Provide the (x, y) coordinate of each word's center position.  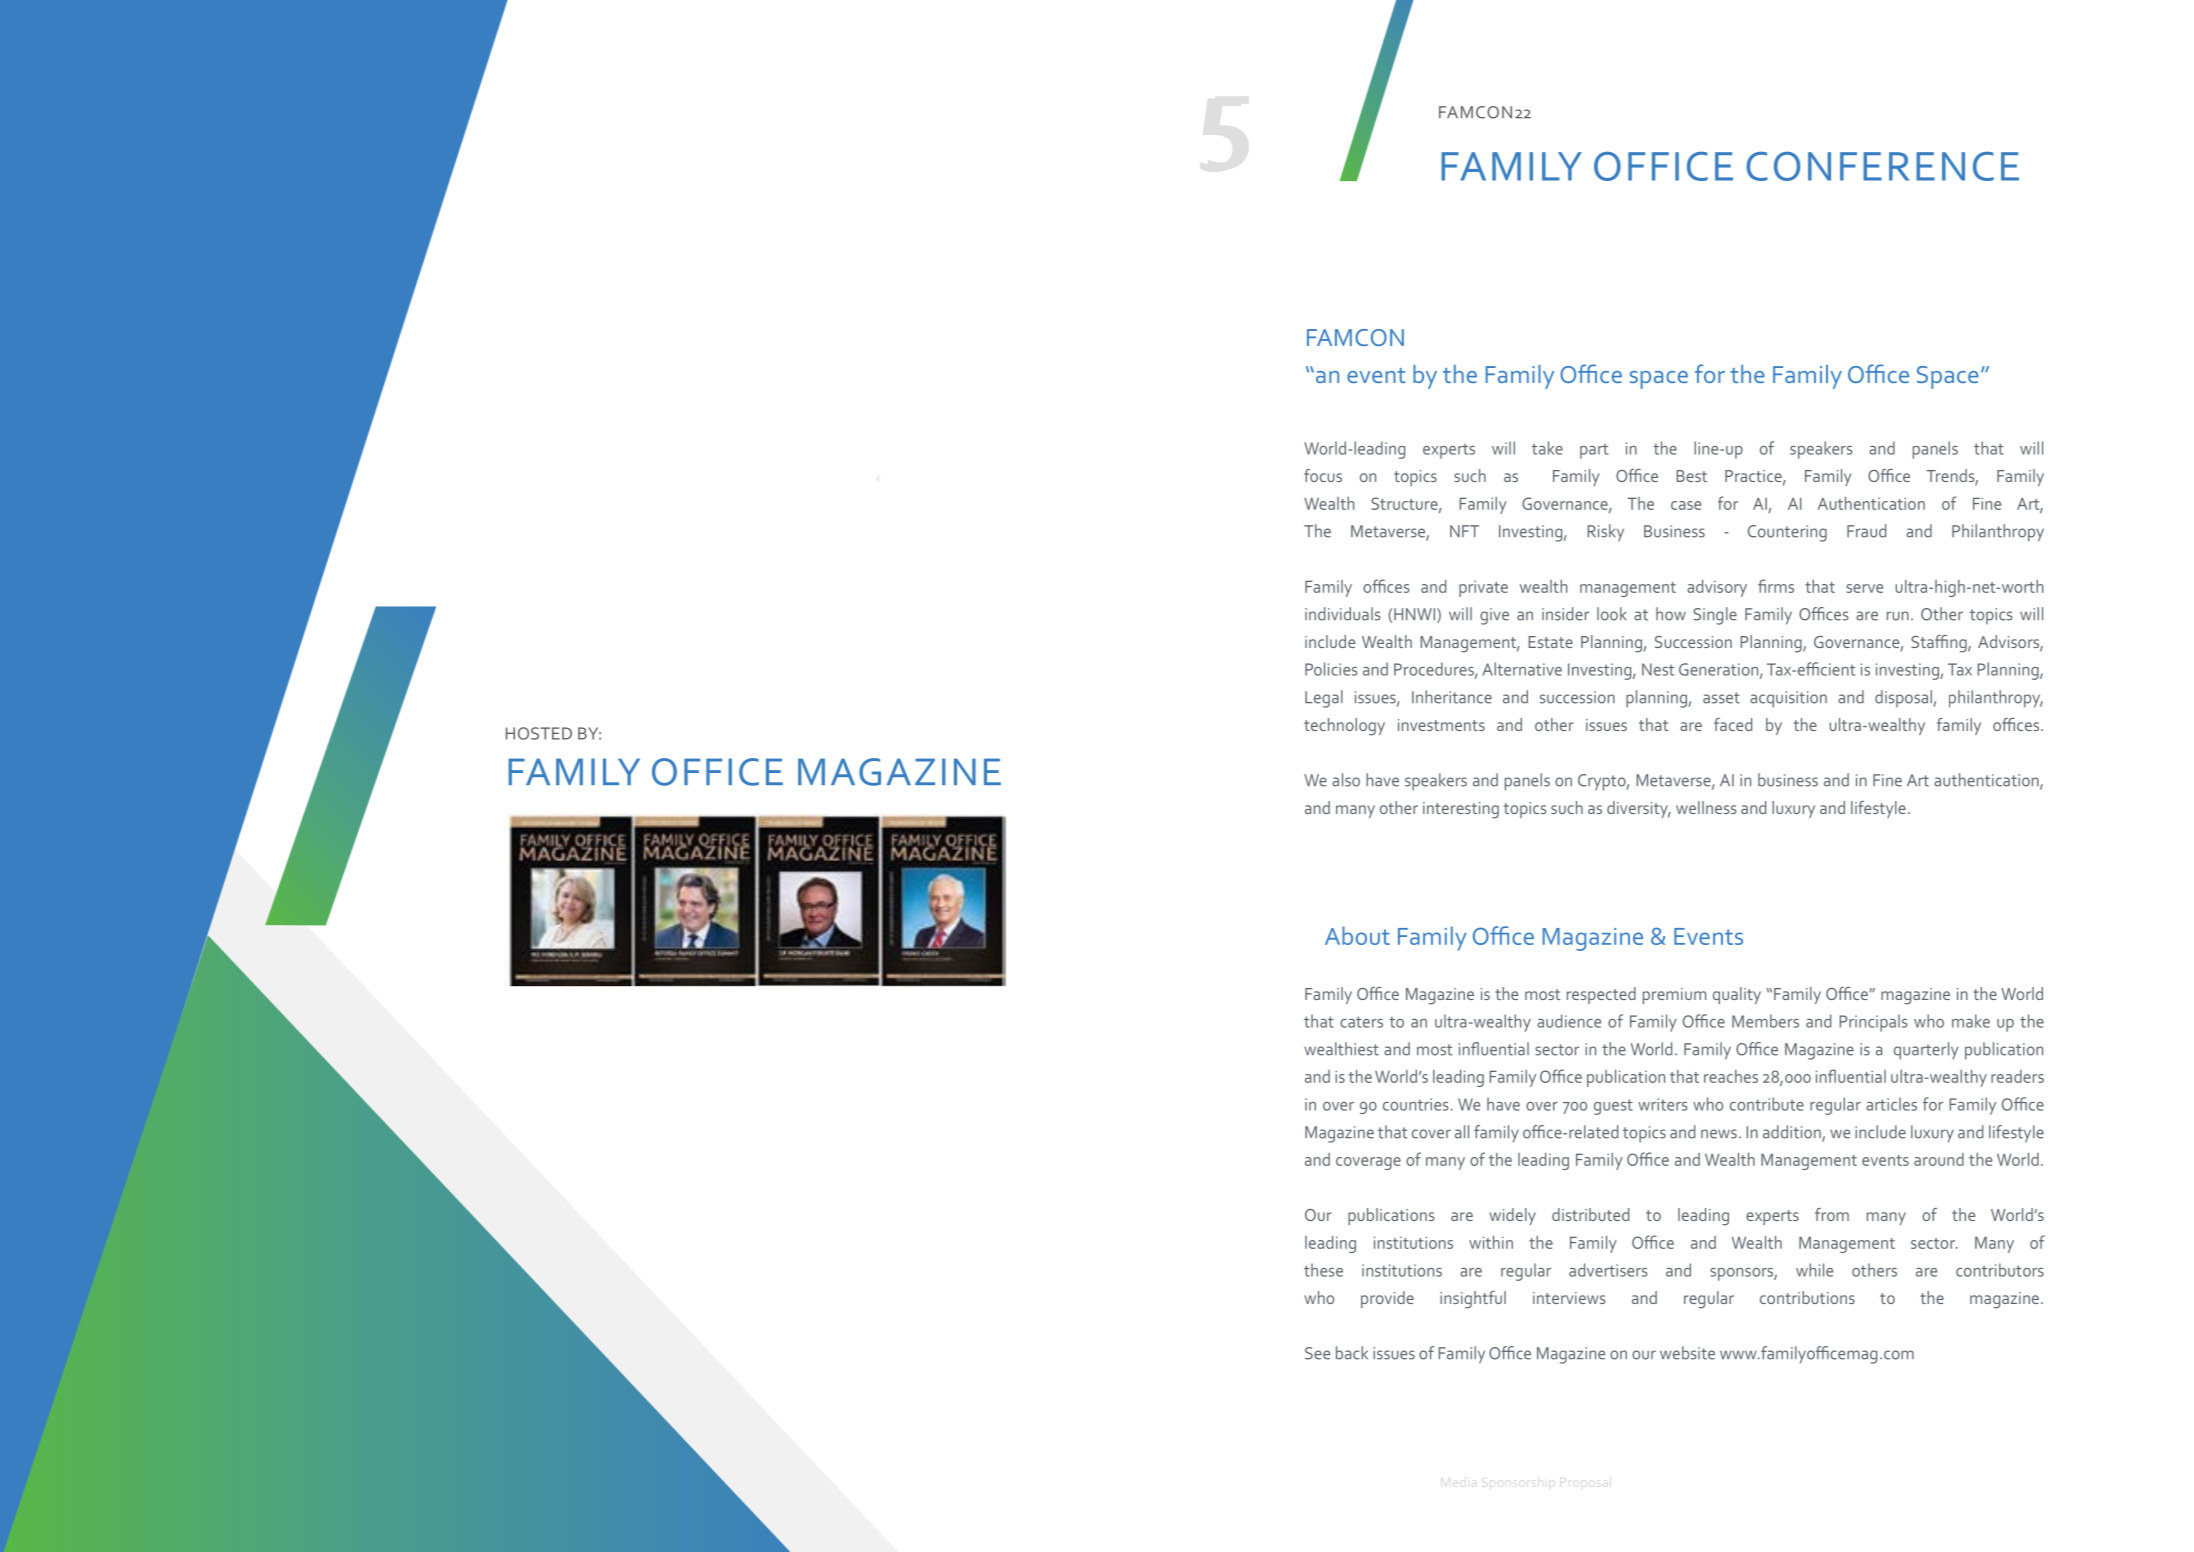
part (1594, 451)
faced (1733, 724)
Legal (1324, 699)
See (1317, 1353)
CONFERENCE (1882, 166)
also (1346, 780)
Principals (1873, 1023)
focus (1323, 475)
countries (1415, 1104)
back (1352, 1353)
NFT (1464, 531)
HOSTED (539, 733)
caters (1361, 1022)
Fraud (1866, 531)
